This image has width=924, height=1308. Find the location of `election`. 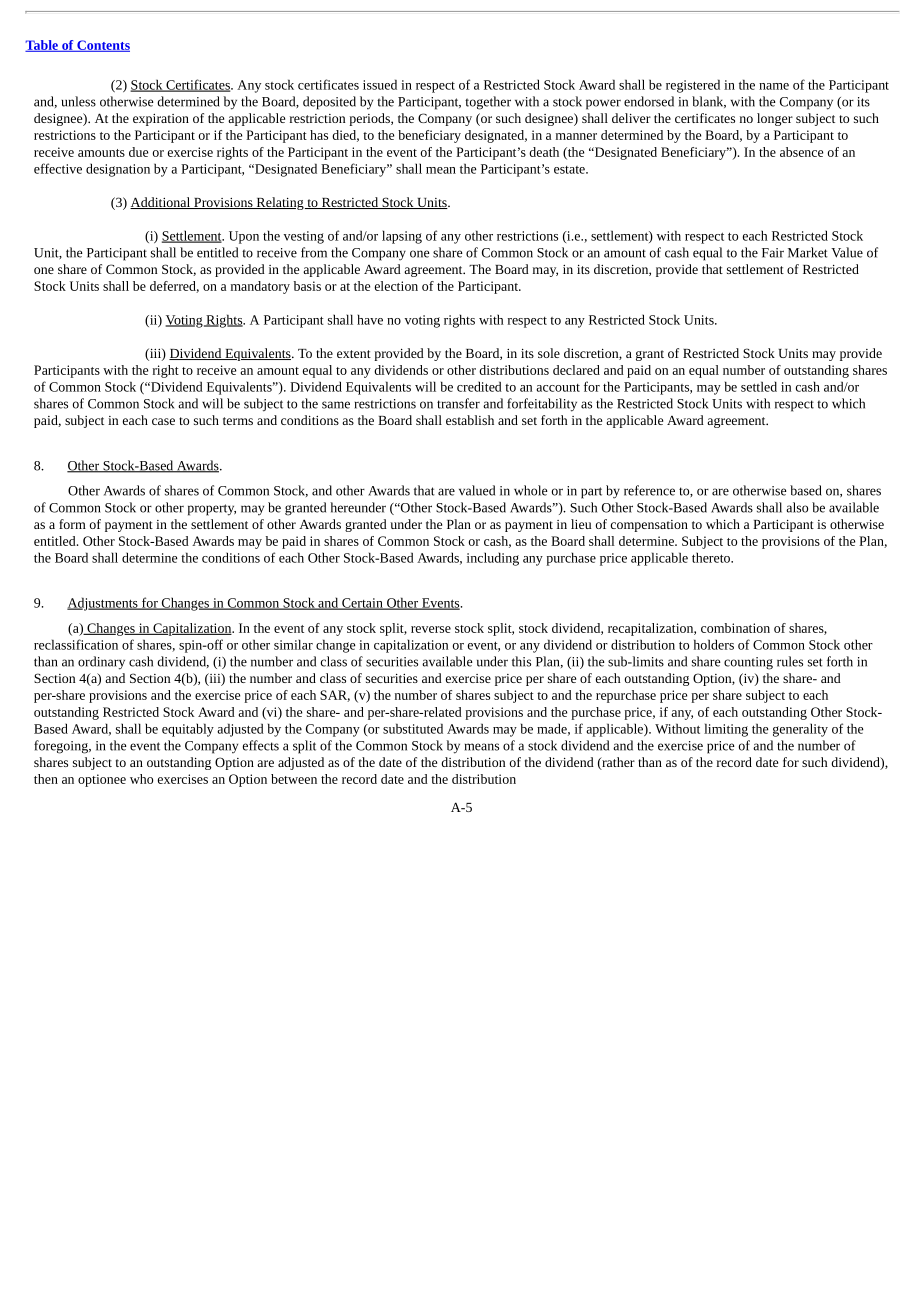

election is located at coordinates (396, 286).
